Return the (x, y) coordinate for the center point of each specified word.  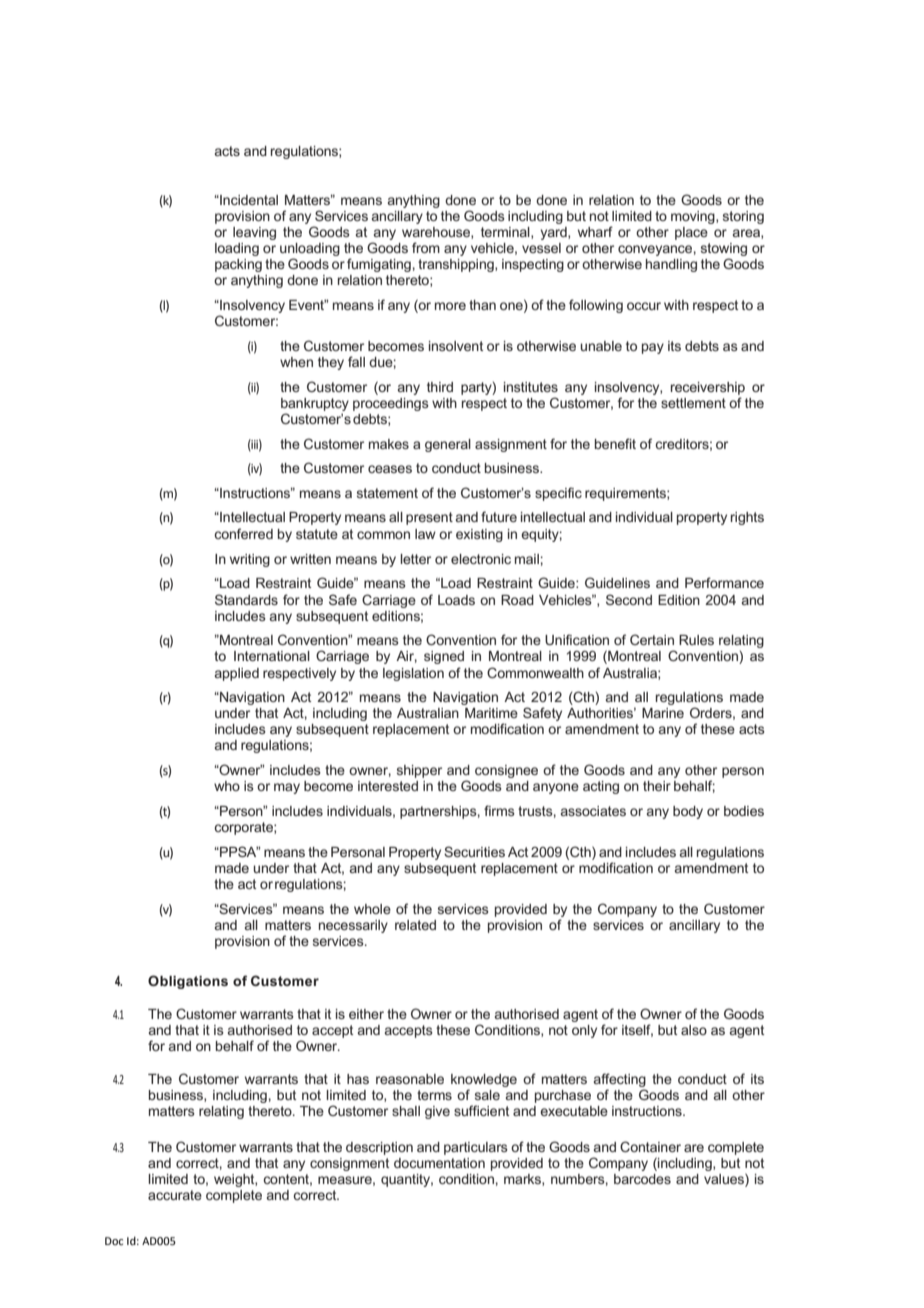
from (426, 247)
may (287, 788)
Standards (246, 599)
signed (444, 657)
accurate (175, 1195)
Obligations (188, 982)
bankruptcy (315, 404)
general (448, 445)
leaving (254, 233)
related (415, 925)
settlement (693, 403)
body (688, 812)
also (694, 1030)
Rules (696, 640)
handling (671, 265)
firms (499, 810)
